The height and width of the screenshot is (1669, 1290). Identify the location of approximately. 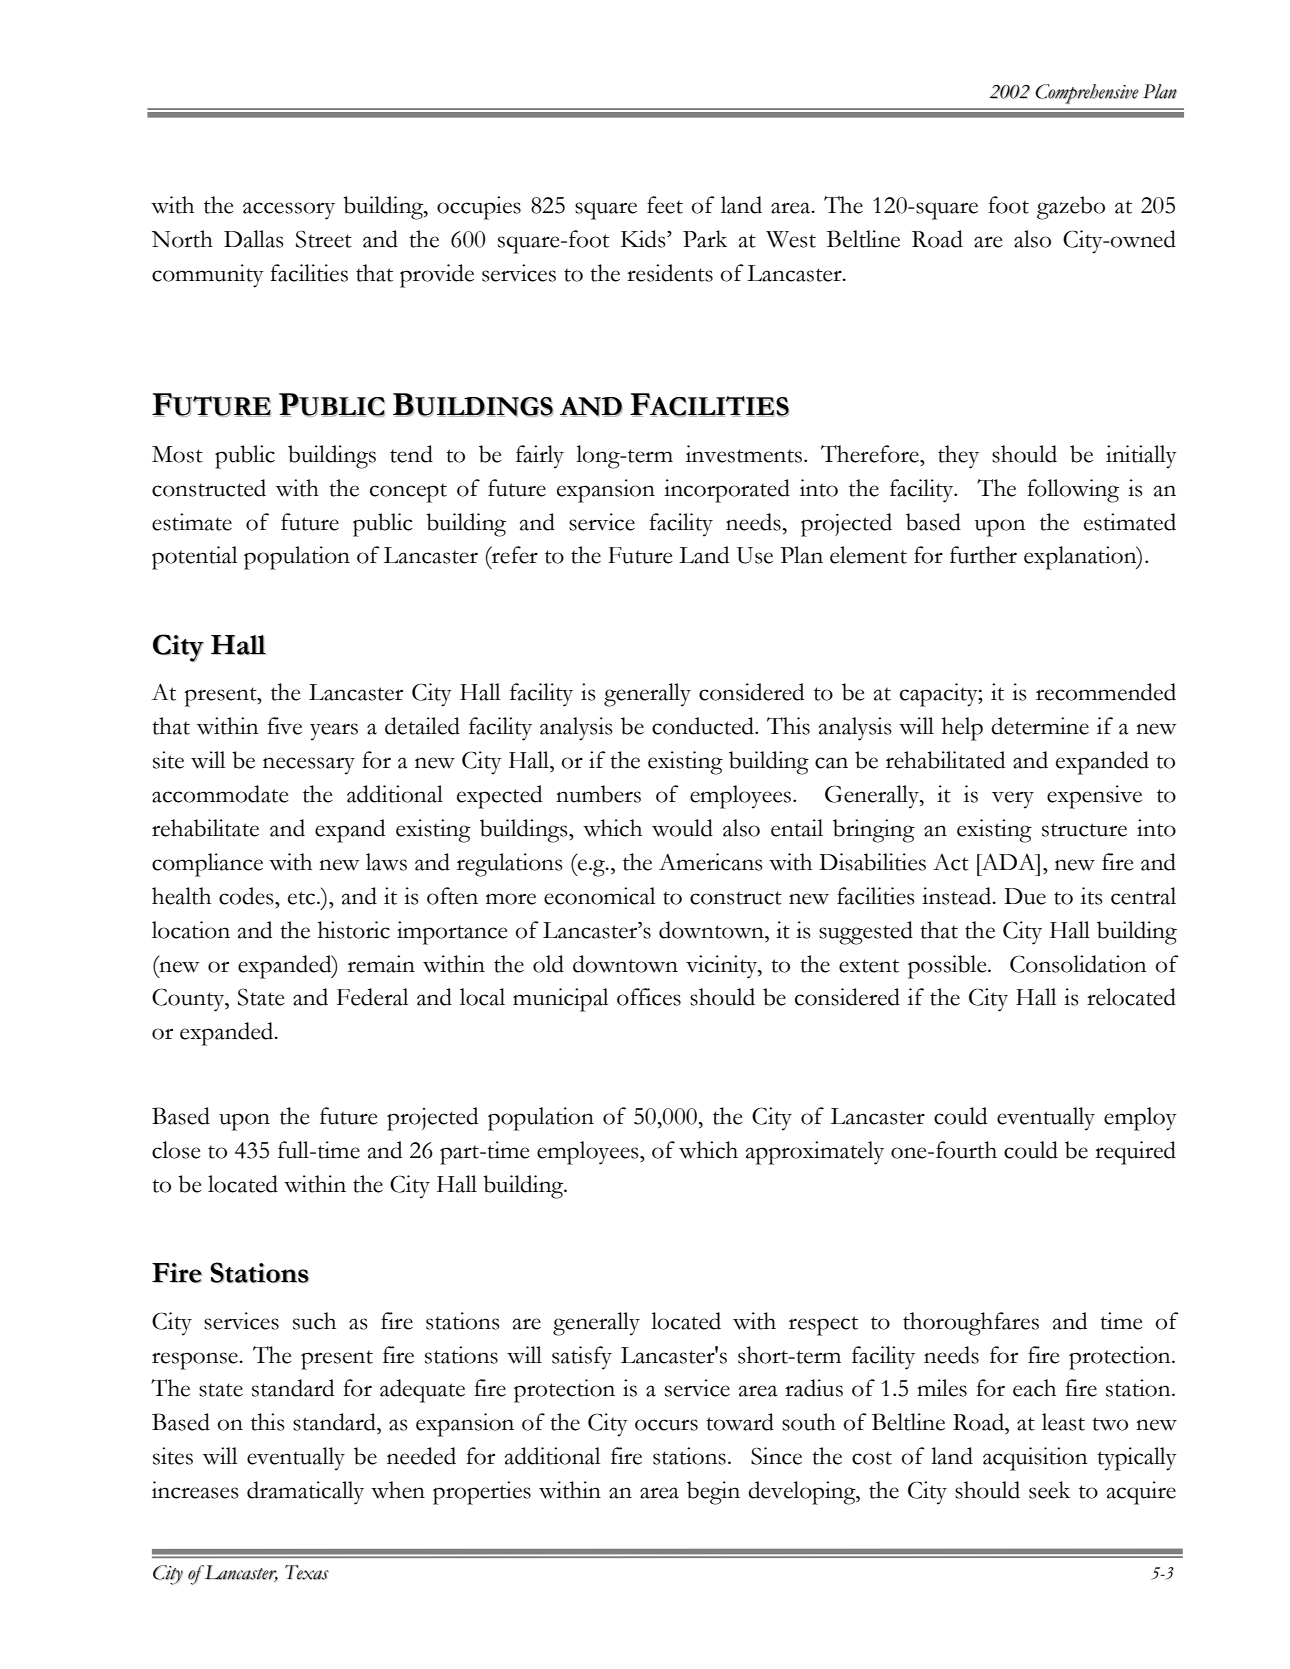
(815, 1153).
